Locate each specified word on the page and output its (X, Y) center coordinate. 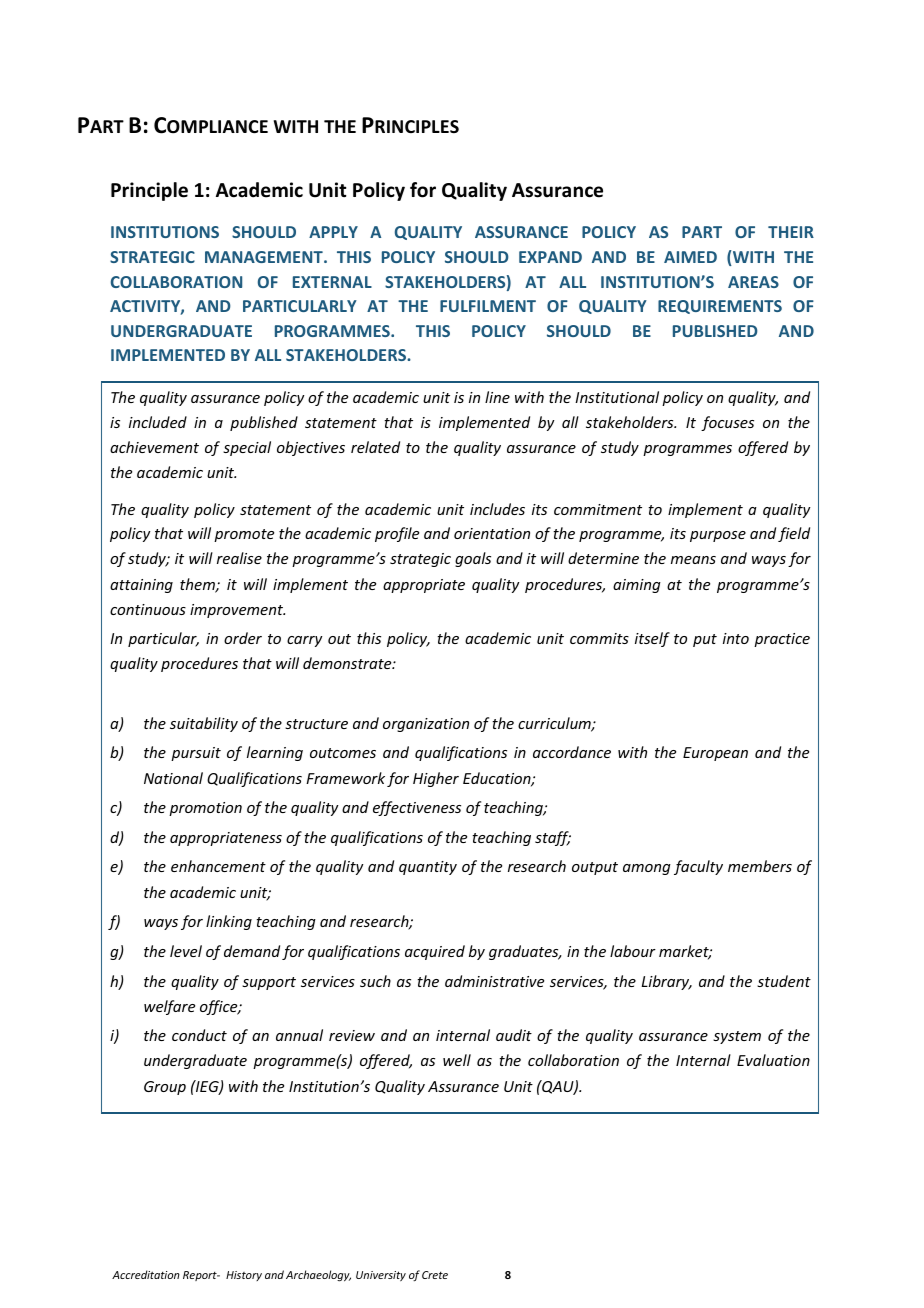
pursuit (196, 754)
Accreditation (146, 1274)
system (737, 1037)
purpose (718, 536)
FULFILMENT (488, 306)
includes (497, 509)
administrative (494, 981)
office (220, 1007)
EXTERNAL (332, 282)
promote (244, 535)
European (715, 754)
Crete (435, 1275)
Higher (436, 779)
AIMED (690, 257)
